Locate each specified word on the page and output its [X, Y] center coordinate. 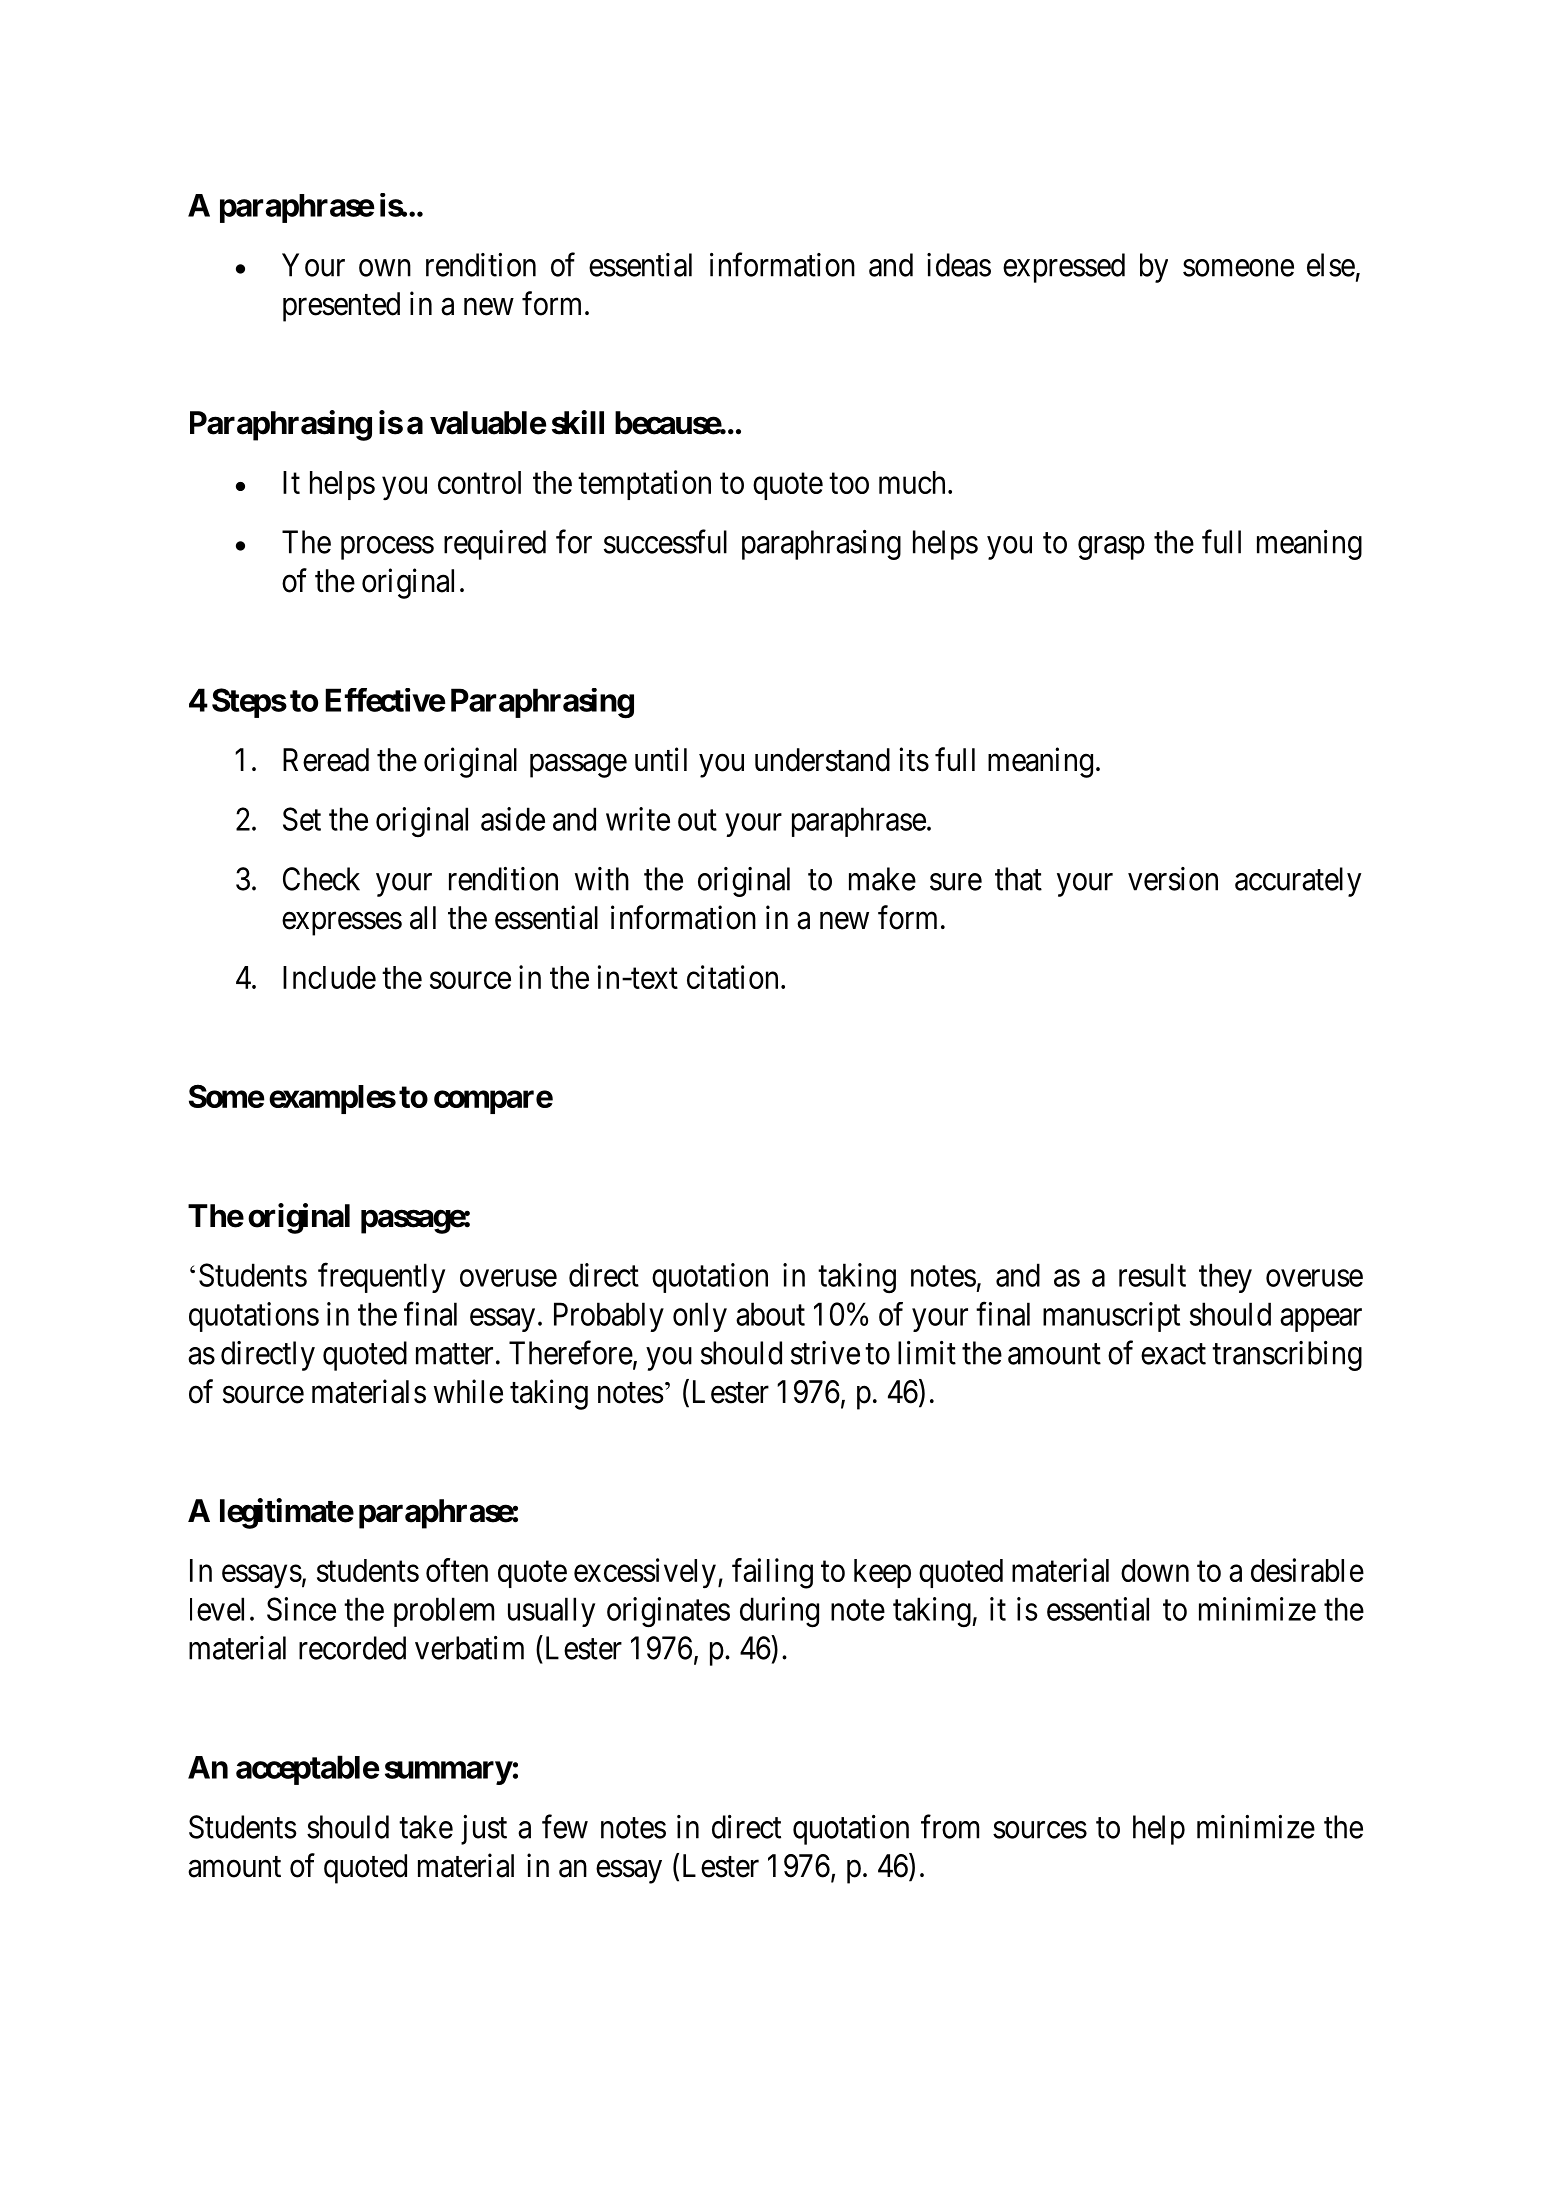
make [882, 879]
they [1225, 1278]
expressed [1064, 268]
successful [665, 542]
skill [578, 422]
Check [321, 879]
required [495, 545]
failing [772, 1573]
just [484, 1830]
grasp [1111, 548]
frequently [381, 1278]
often [457, 1570]
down [1155, 1570]
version [1173, 879]
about [770, 1314]
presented [341, 307]
